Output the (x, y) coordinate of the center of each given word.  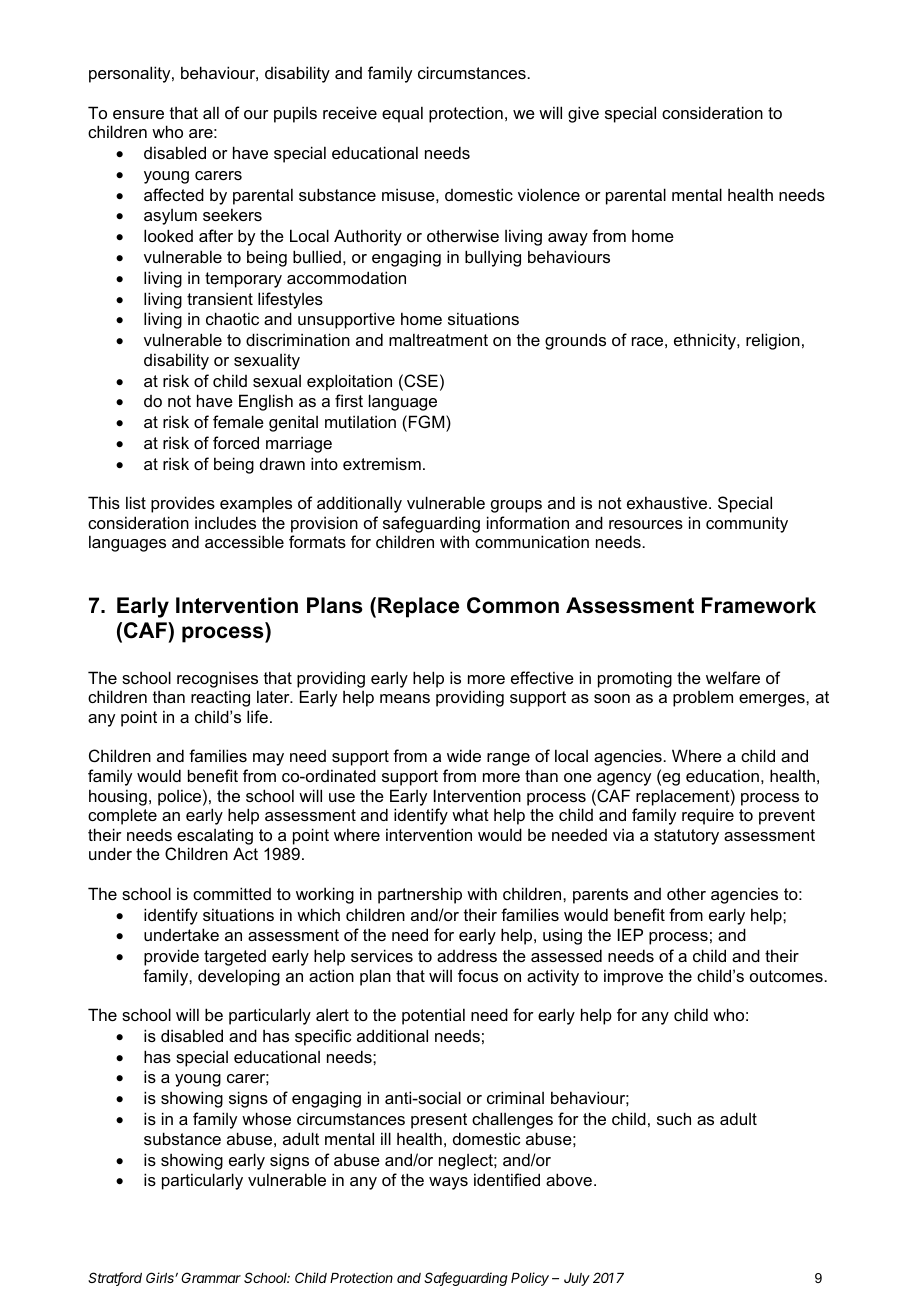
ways (448, 1183)
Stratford (115, 1279)
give (583, 114)
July (577, 1279)
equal (402, 114)
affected (174, 194)
